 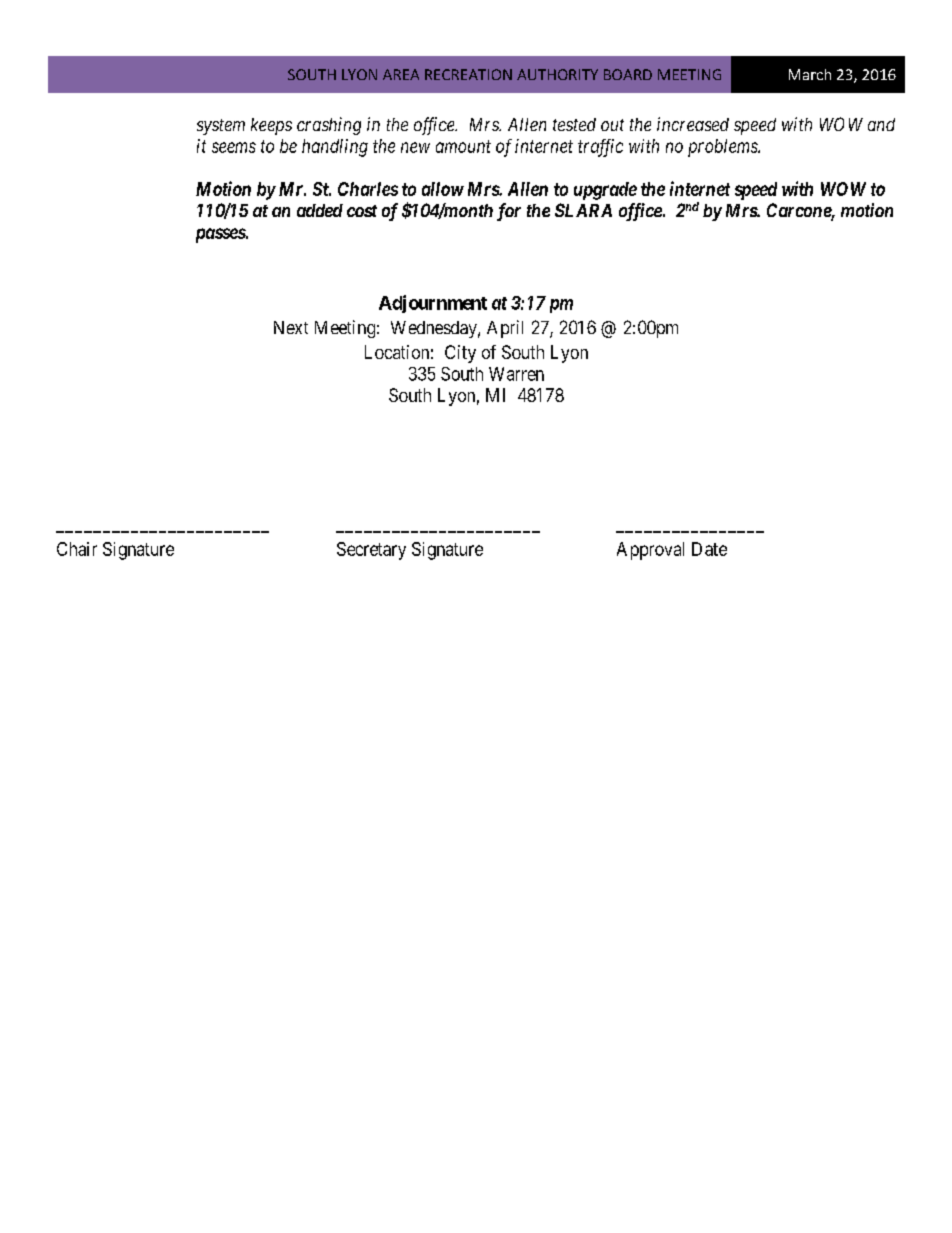 What do you see at coordinates (468, 74) in the screenshot?
I see `RECREATION` at bounding box center [468, 74].
